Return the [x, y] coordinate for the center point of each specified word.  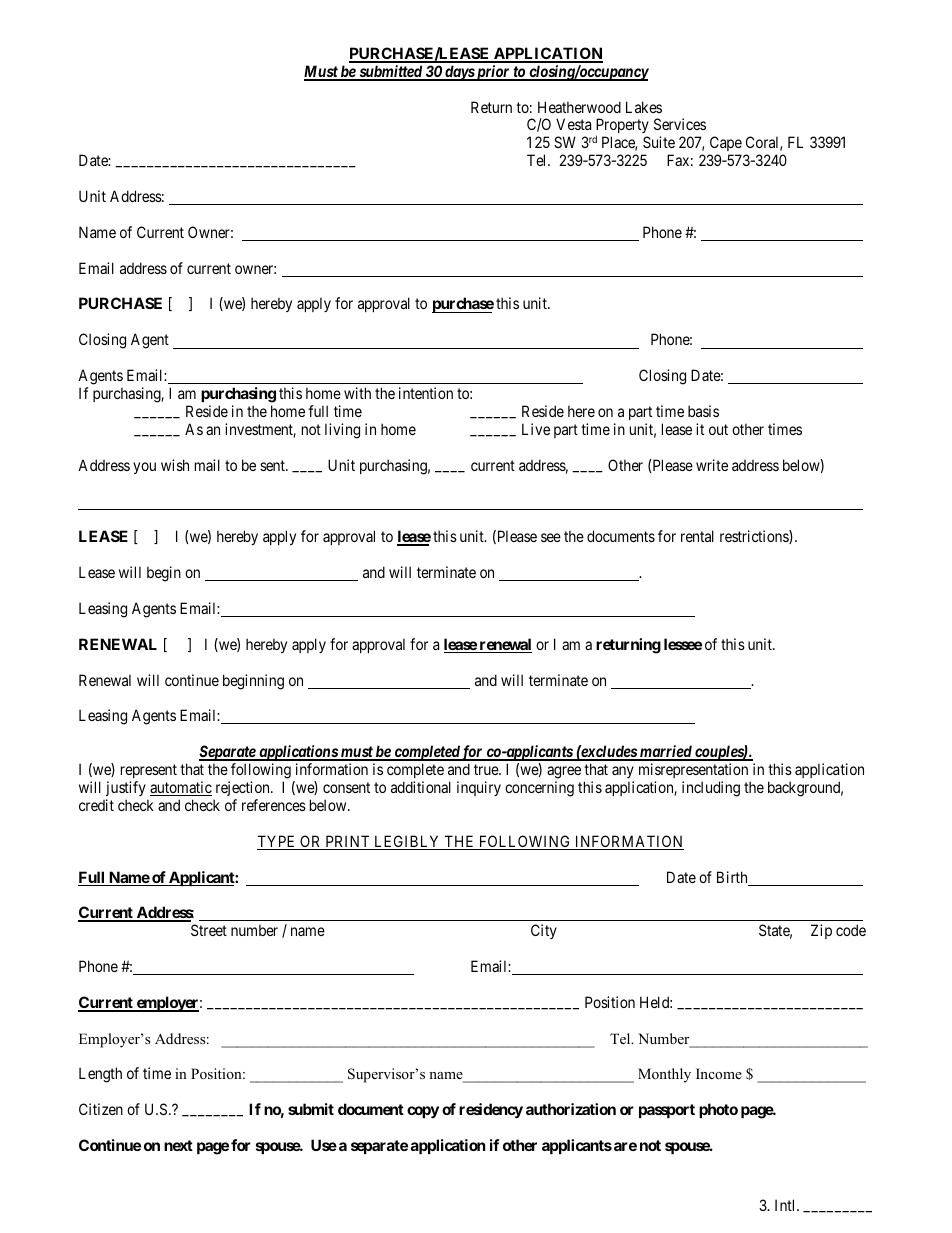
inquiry [479, 788]
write [712, 465]
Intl [786, 1205]
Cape [725, 145]
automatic [181, 788]
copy [423, 1112]
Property [622, 127]
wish [175, 465]
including [711, 789]
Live [536, 429]
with [357, 393]
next [178, 1145]
